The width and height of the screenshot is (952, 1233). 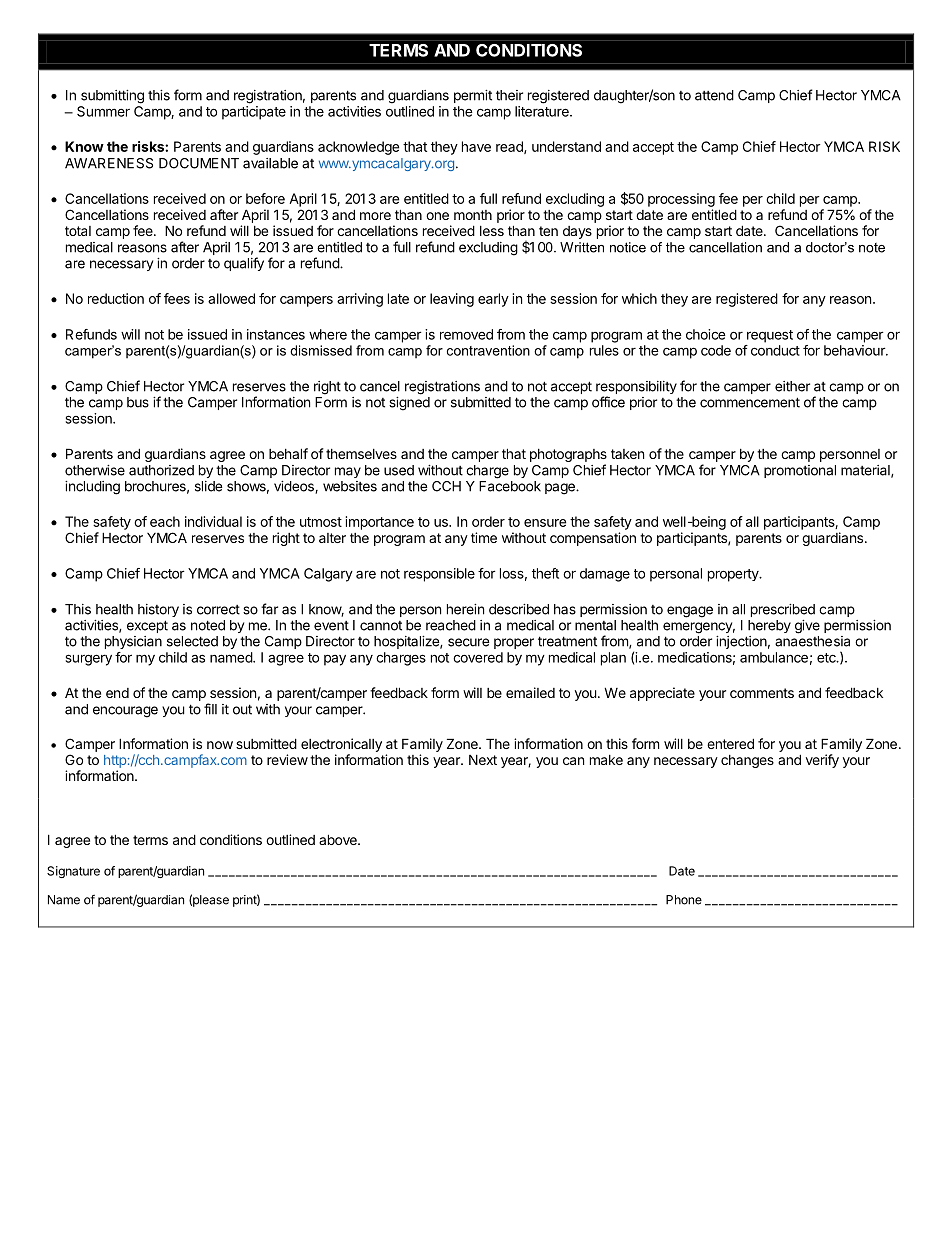 I want to click on attend, so click(x=714, y=95).
